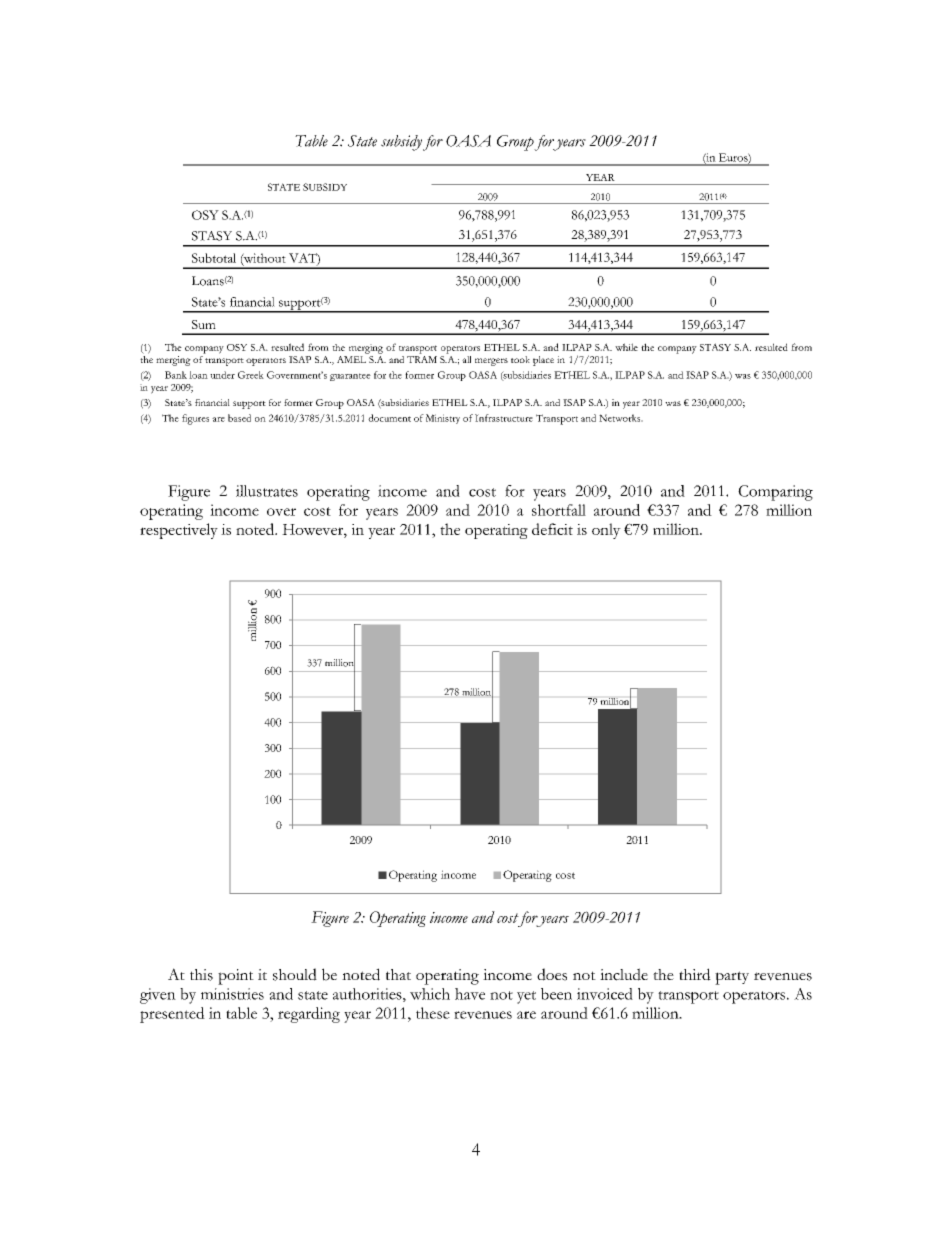  I want to click on third, so click(695, 974).
